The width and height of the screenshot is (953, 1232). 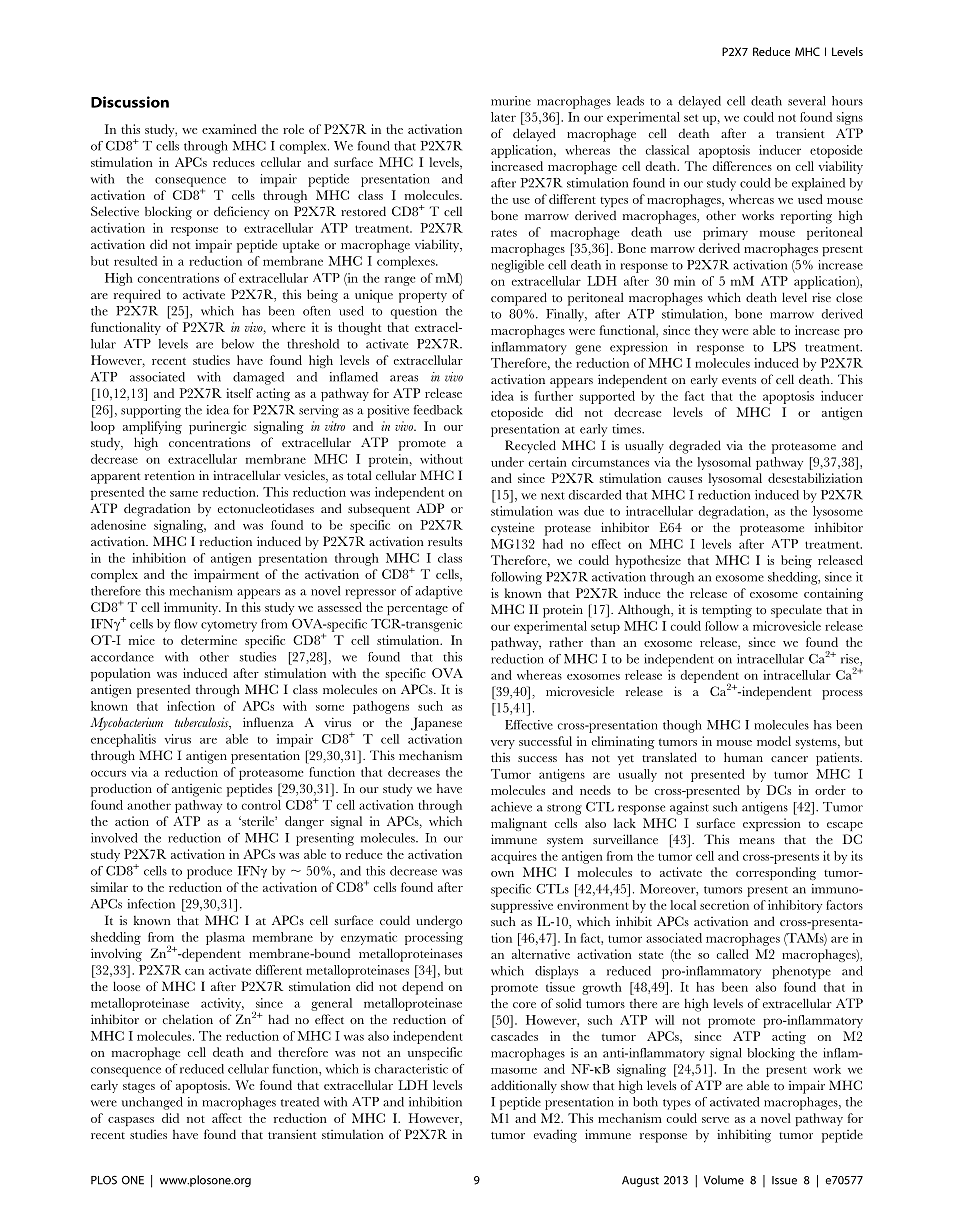 What do you see at coordinates (727, 611) in the screenshot?
I see `tempting` at bounding box center [727, 611].
